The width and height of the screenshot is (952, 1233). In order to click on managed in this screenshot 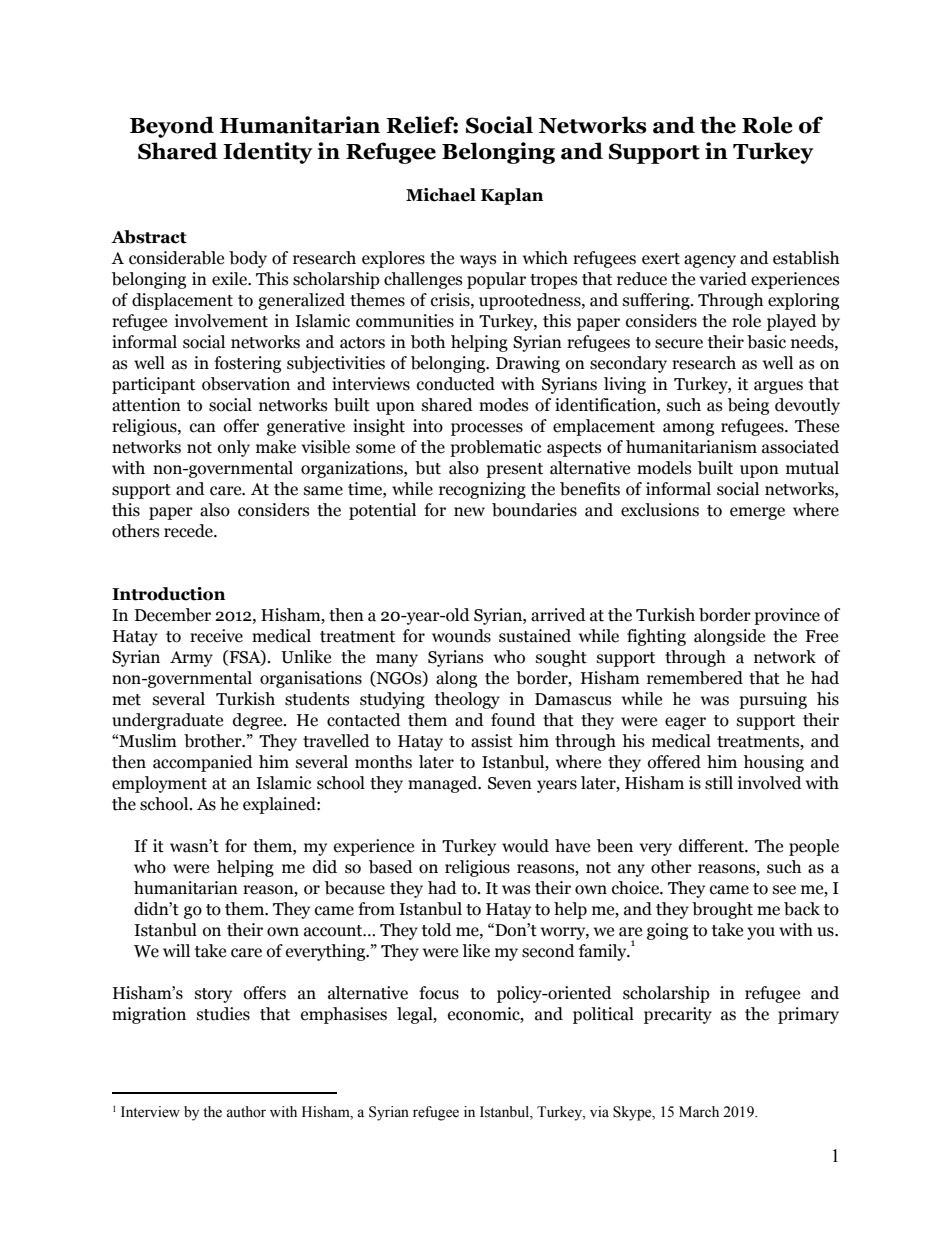, I will do `click(444, 784)`.
